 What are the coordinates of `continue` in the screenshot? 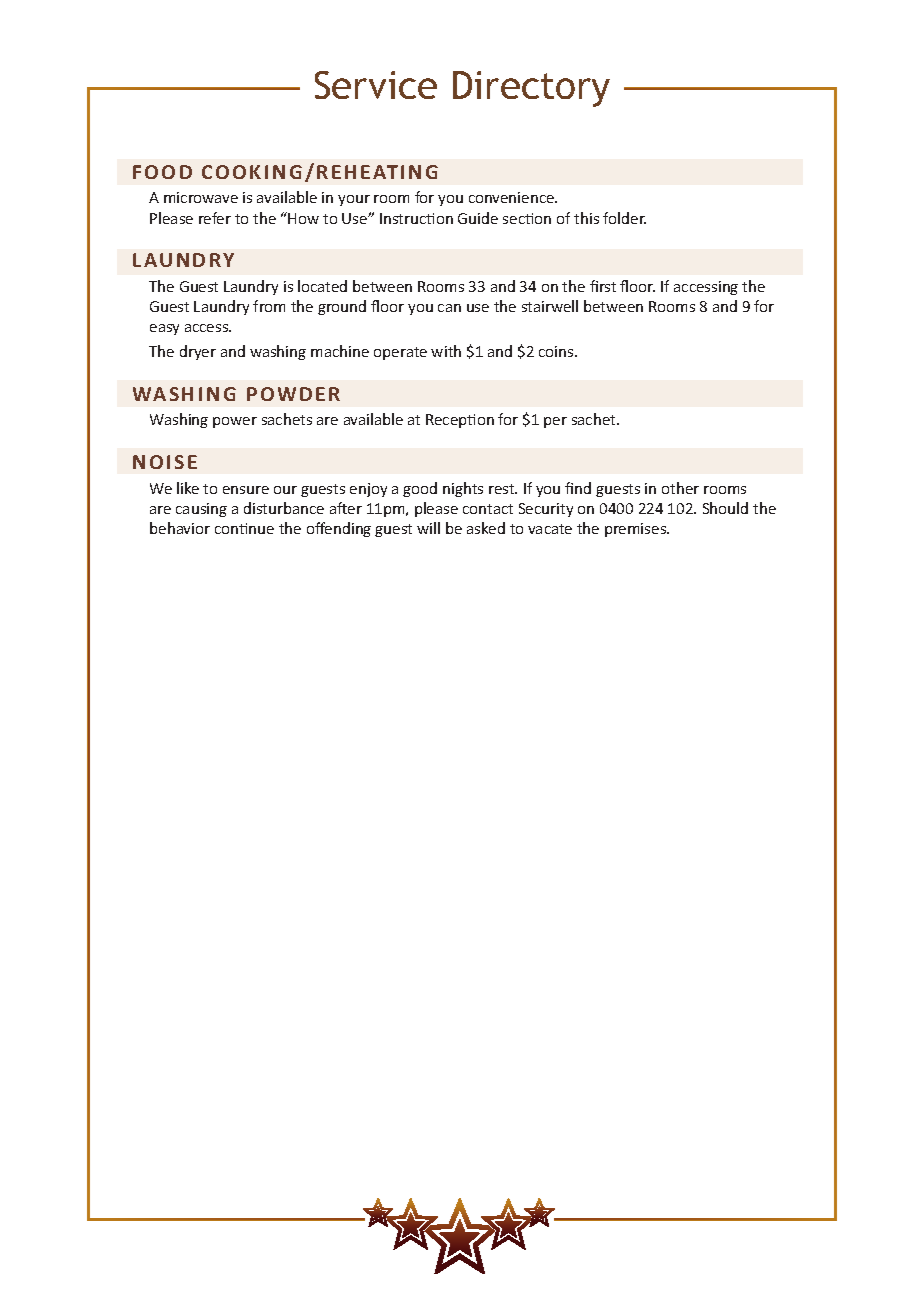 It's located at (244, 528).
